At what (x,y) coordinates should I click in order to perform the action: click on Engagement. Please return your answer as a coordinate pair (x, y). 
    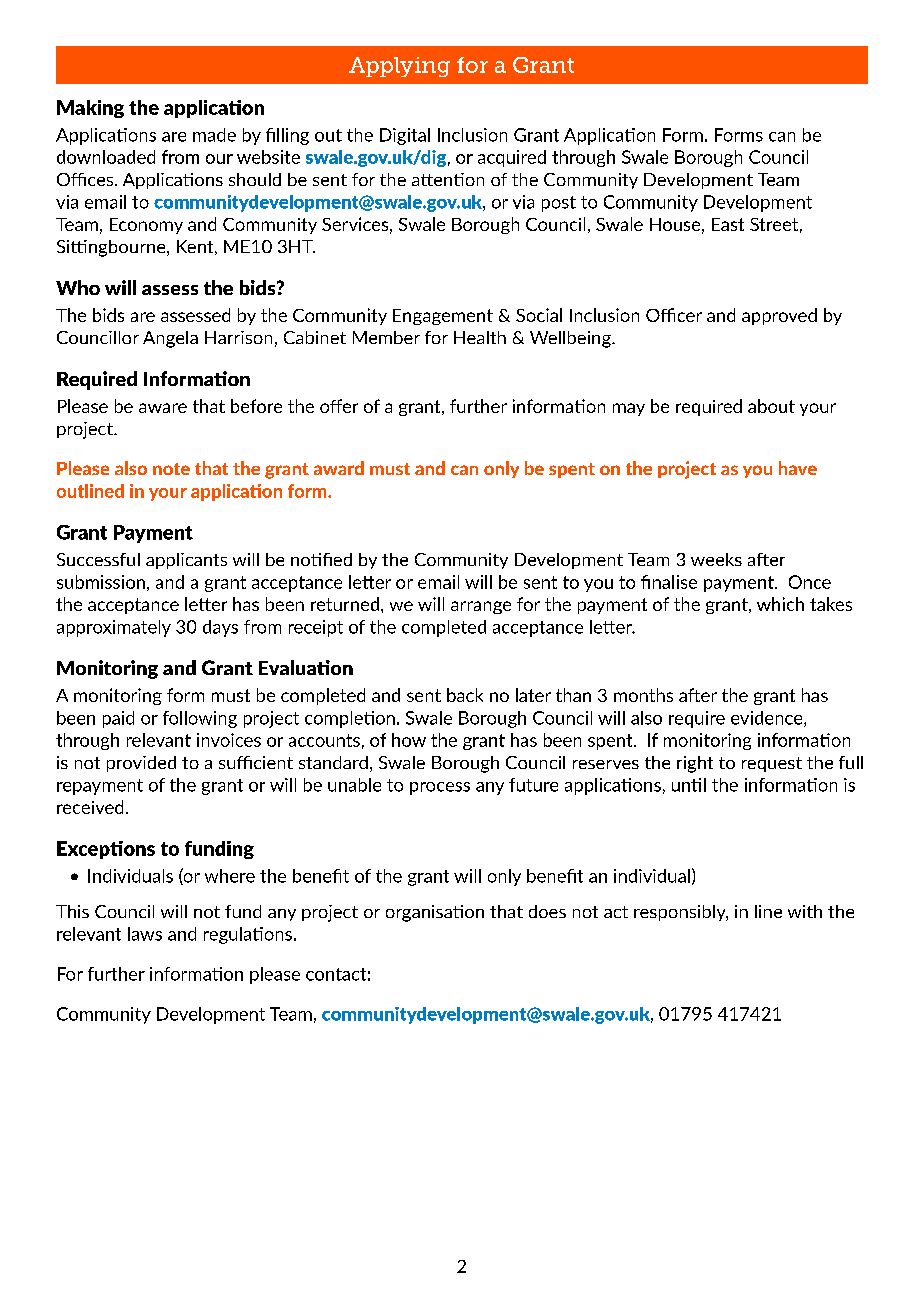
    Looking at the image, I should click on (443, 317).
